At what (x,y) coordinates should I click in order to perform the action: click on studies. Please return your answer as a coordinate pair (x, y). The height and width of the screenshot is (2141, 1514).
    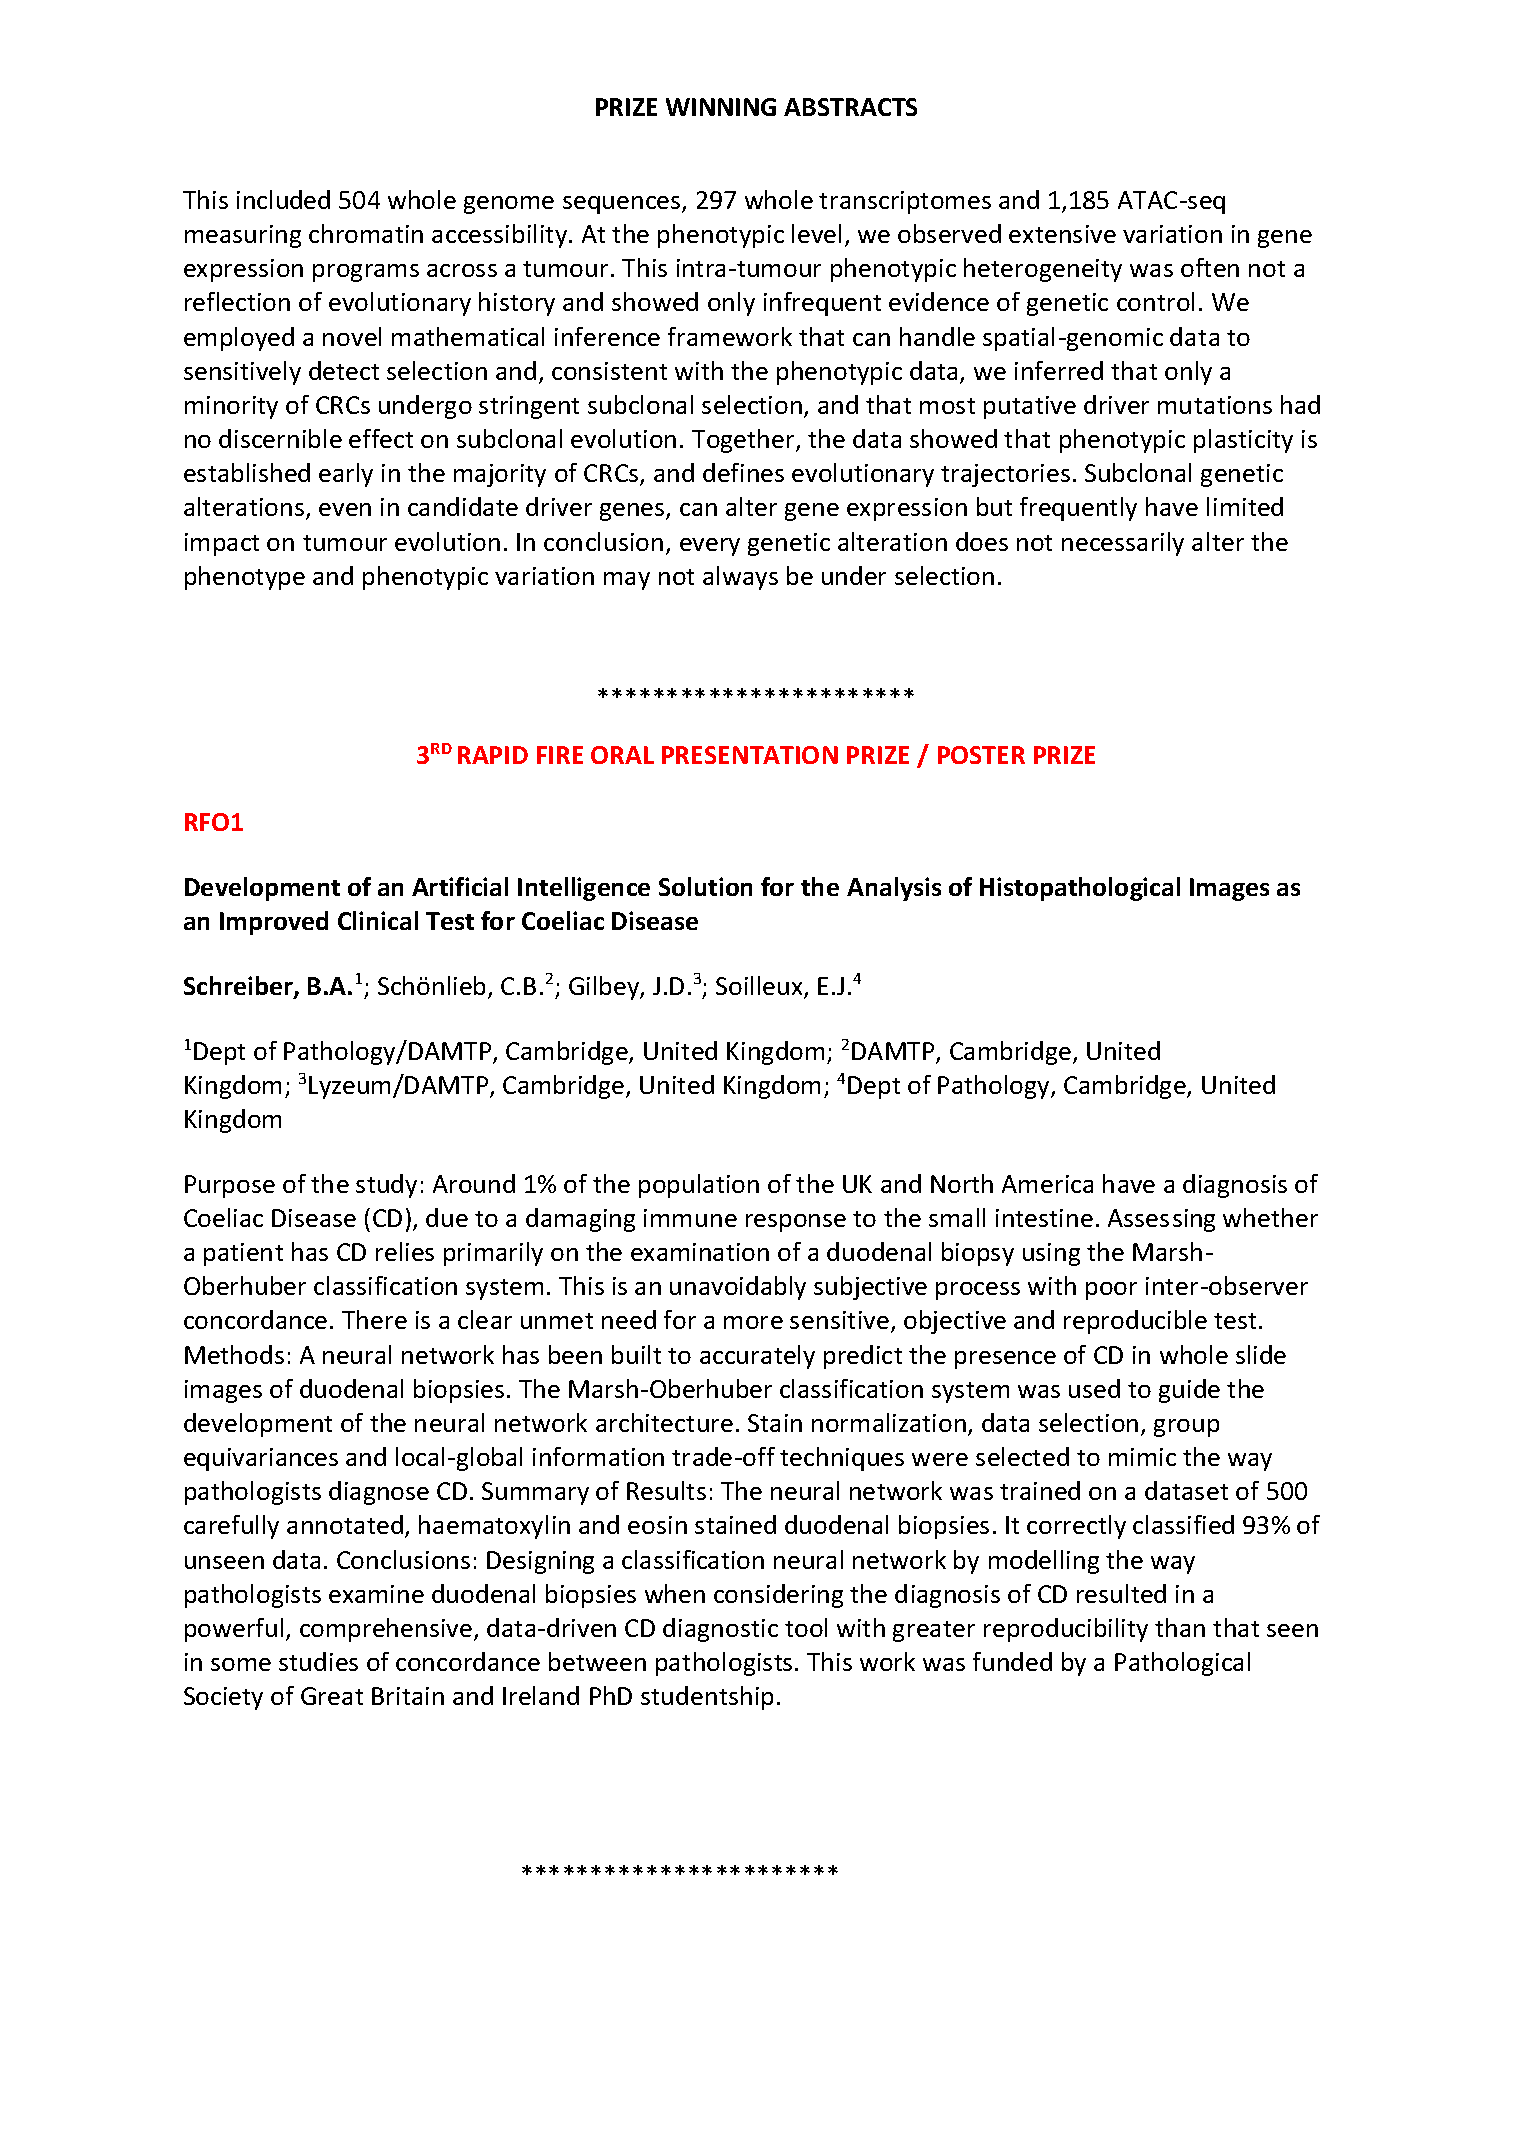
    Looking at the image, I should click on (318, 1661).
